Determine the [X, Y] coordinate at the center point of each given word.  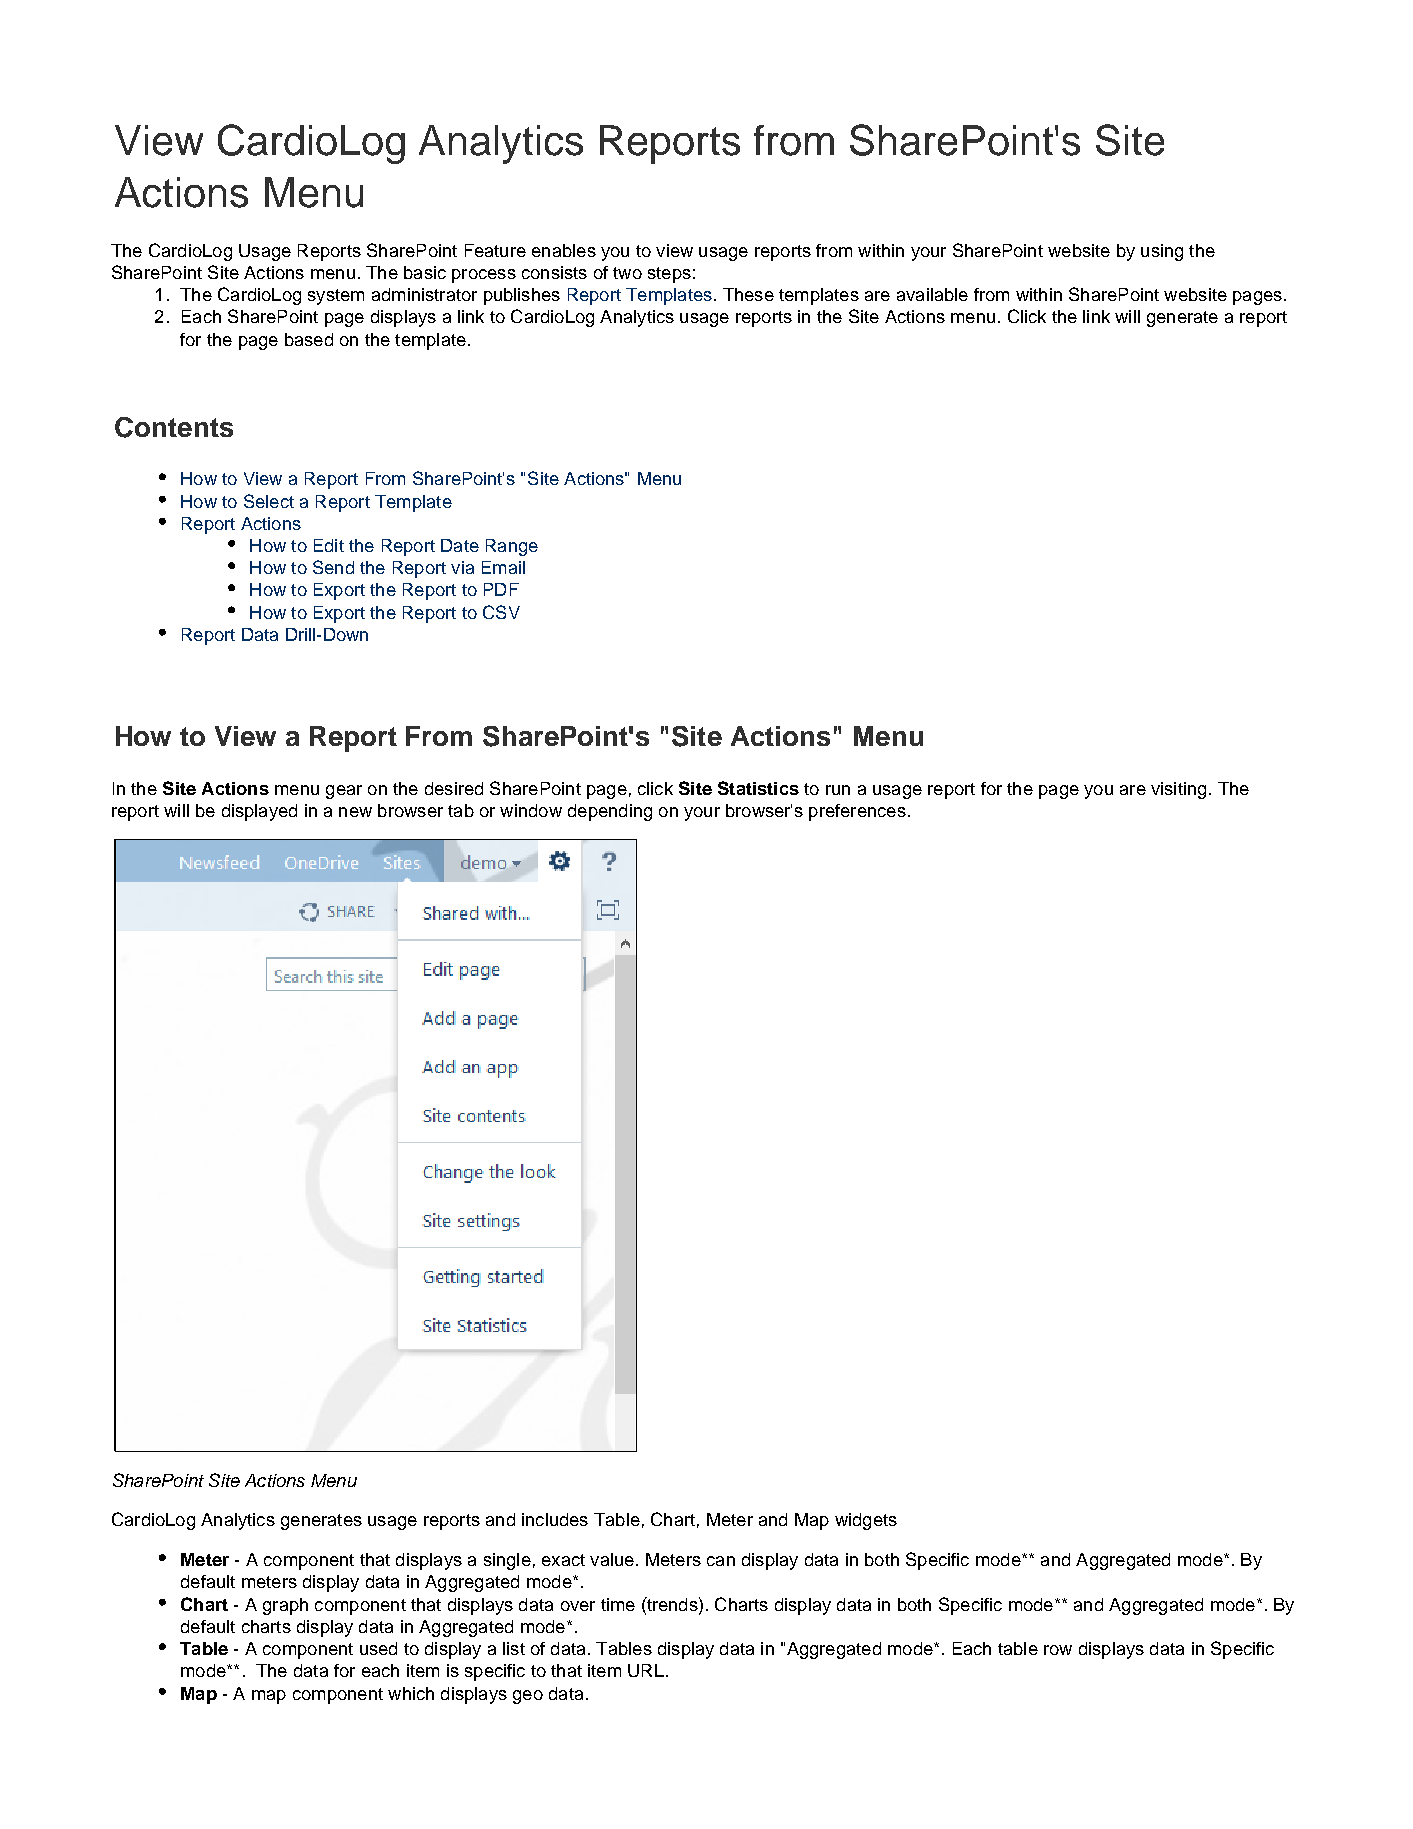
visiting [1178, 790]
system [336, 297]
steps [669, 275]
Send [333, 567]
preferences [857, 812]
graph [285, 1606]
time [618, 1604]
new [355, 812]
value [612, 1559]
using [1162, 252]
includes [555, 1519]
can [721, 1561]
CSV [501, 612]
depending [610, 812]
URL [646, 1670]
